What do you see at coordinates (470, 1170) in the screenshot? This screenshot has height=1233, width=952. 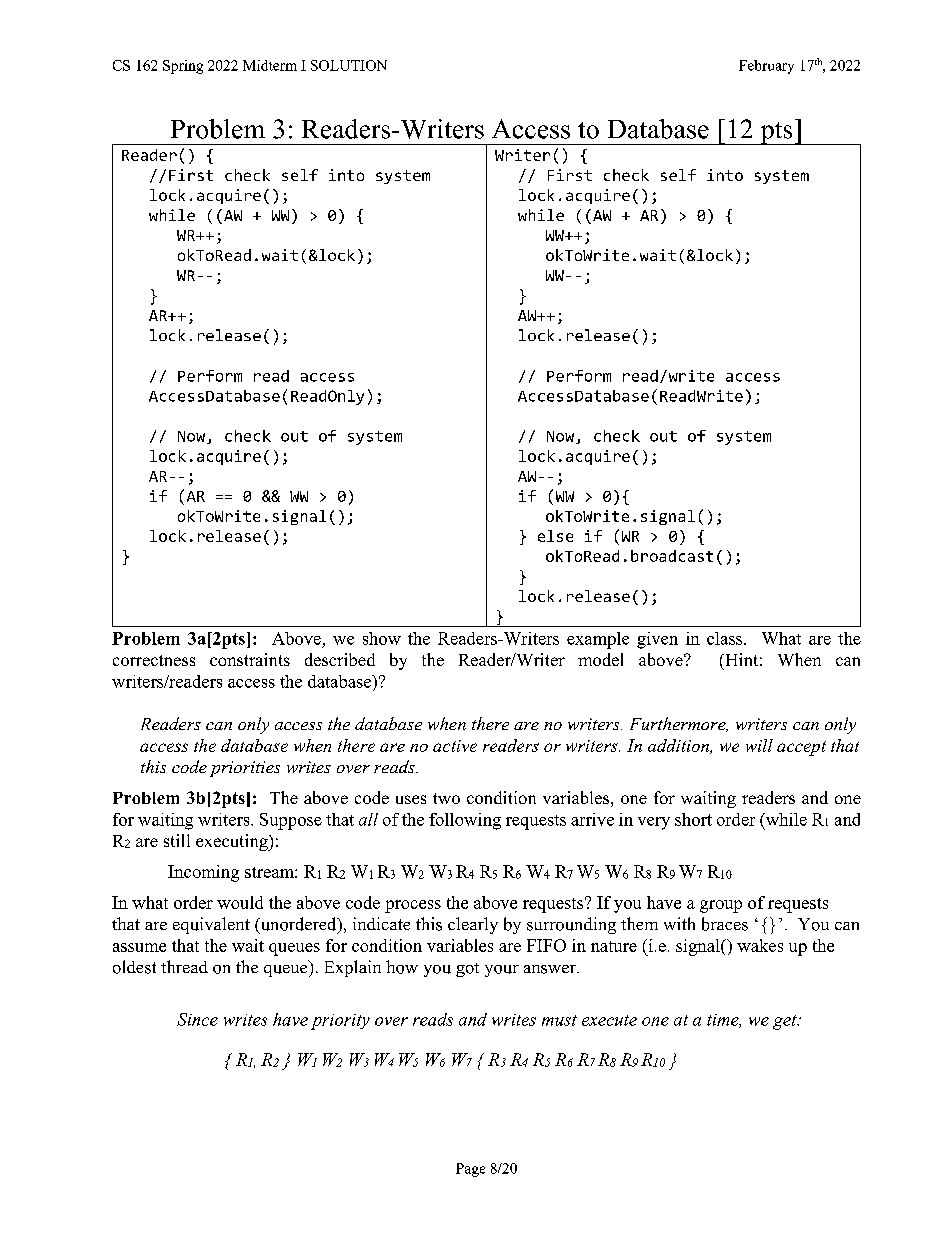 I see `Page` at bounding box center [470, 1170].
